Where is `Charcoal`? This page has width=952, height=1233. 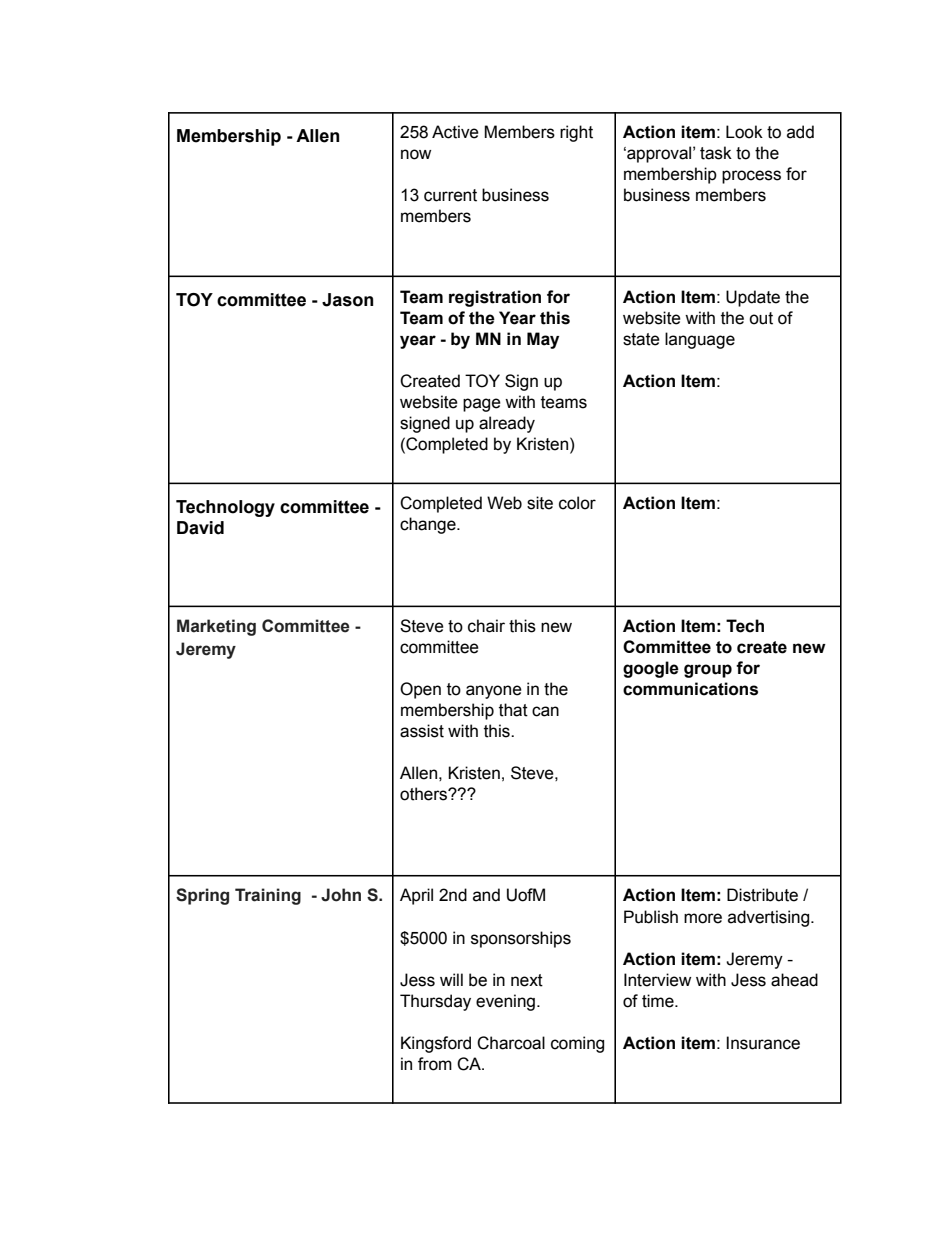 Charcoal is located at coordinates (511, 1043).
